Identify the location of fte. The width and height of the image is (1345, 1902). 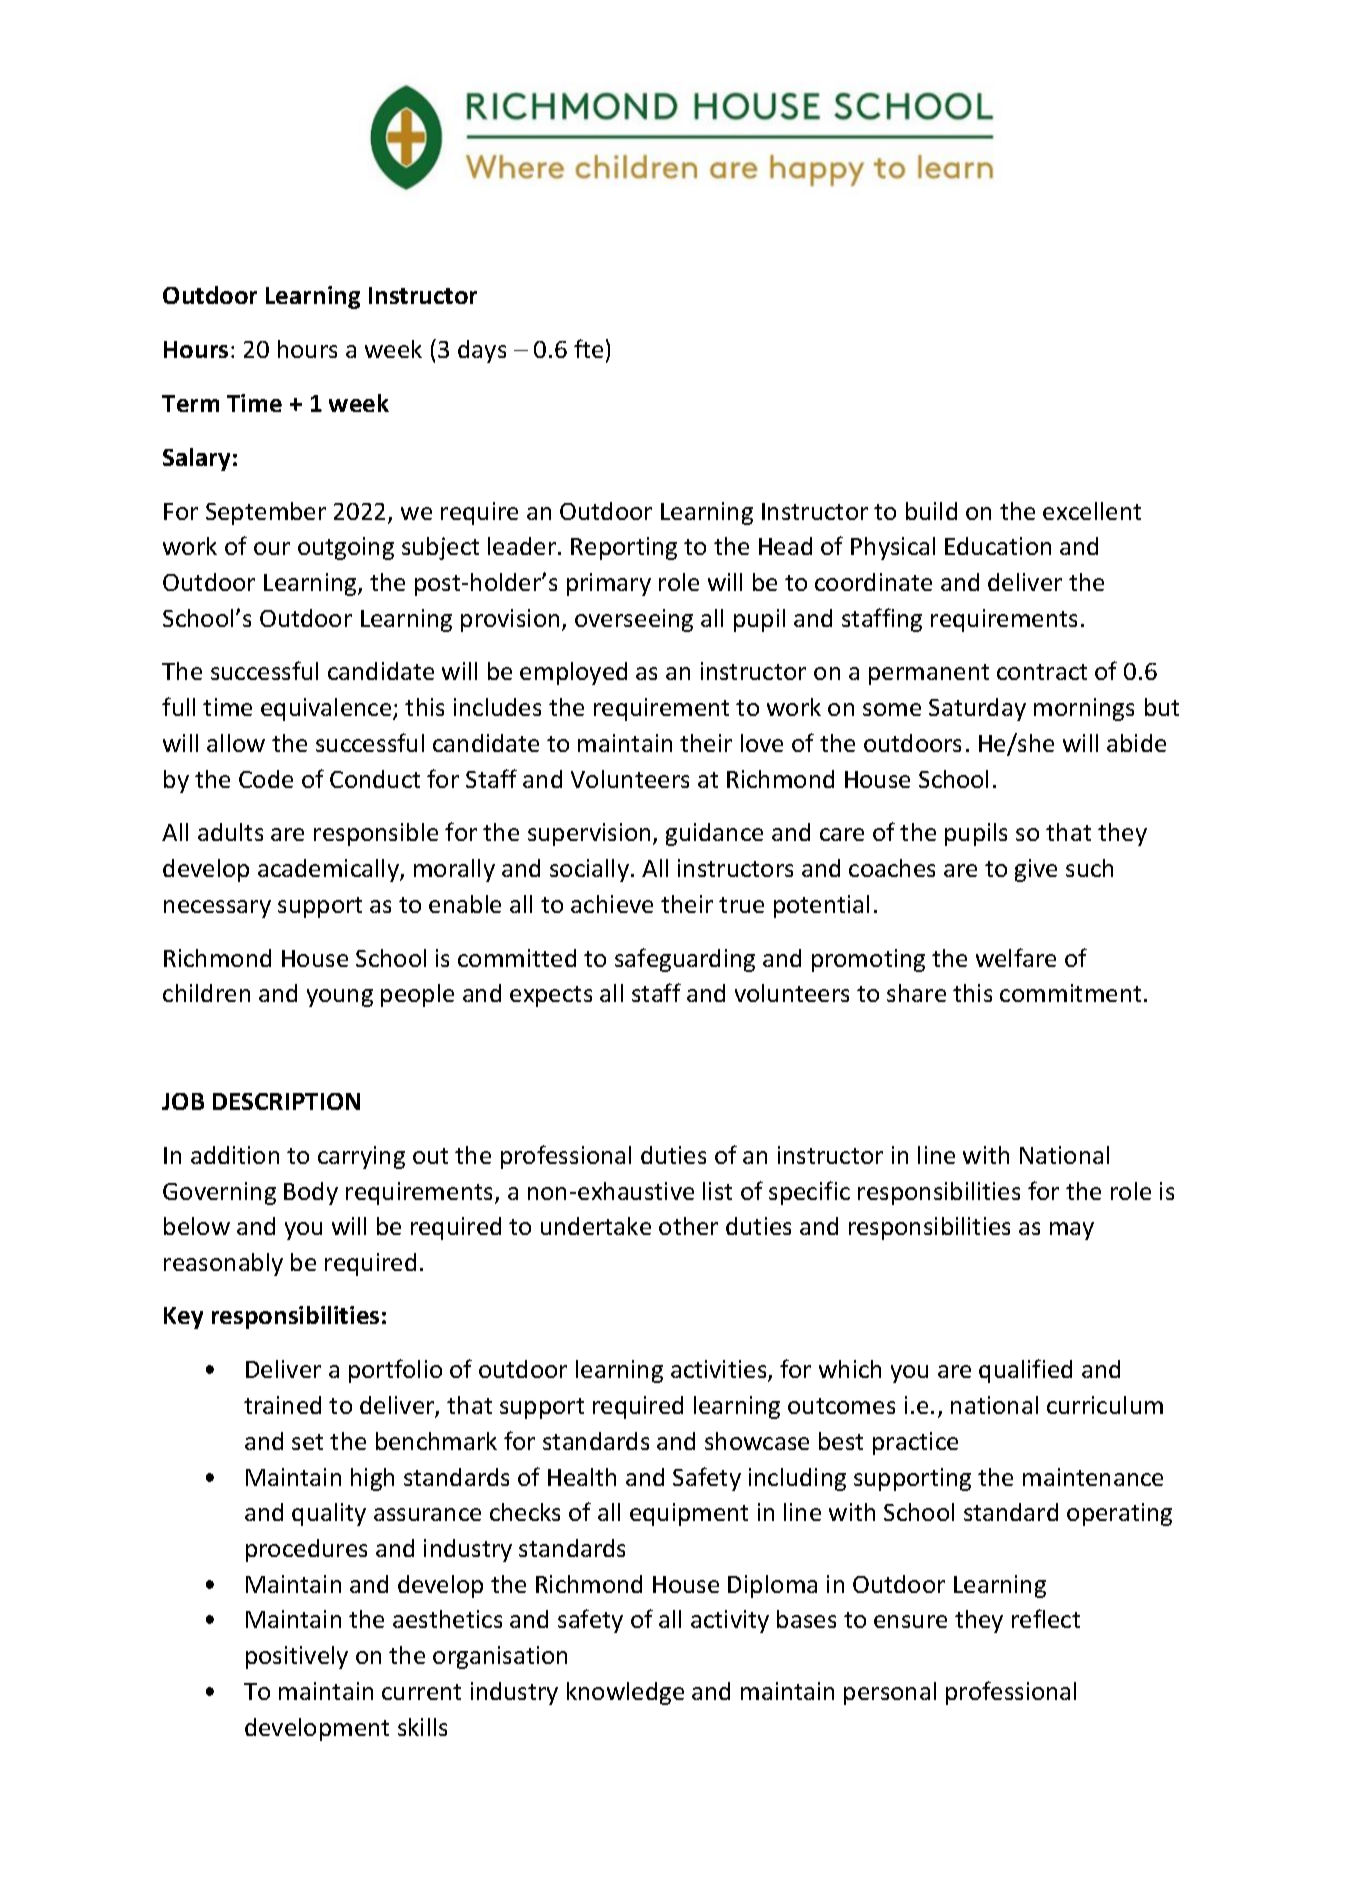
(588, 348).
